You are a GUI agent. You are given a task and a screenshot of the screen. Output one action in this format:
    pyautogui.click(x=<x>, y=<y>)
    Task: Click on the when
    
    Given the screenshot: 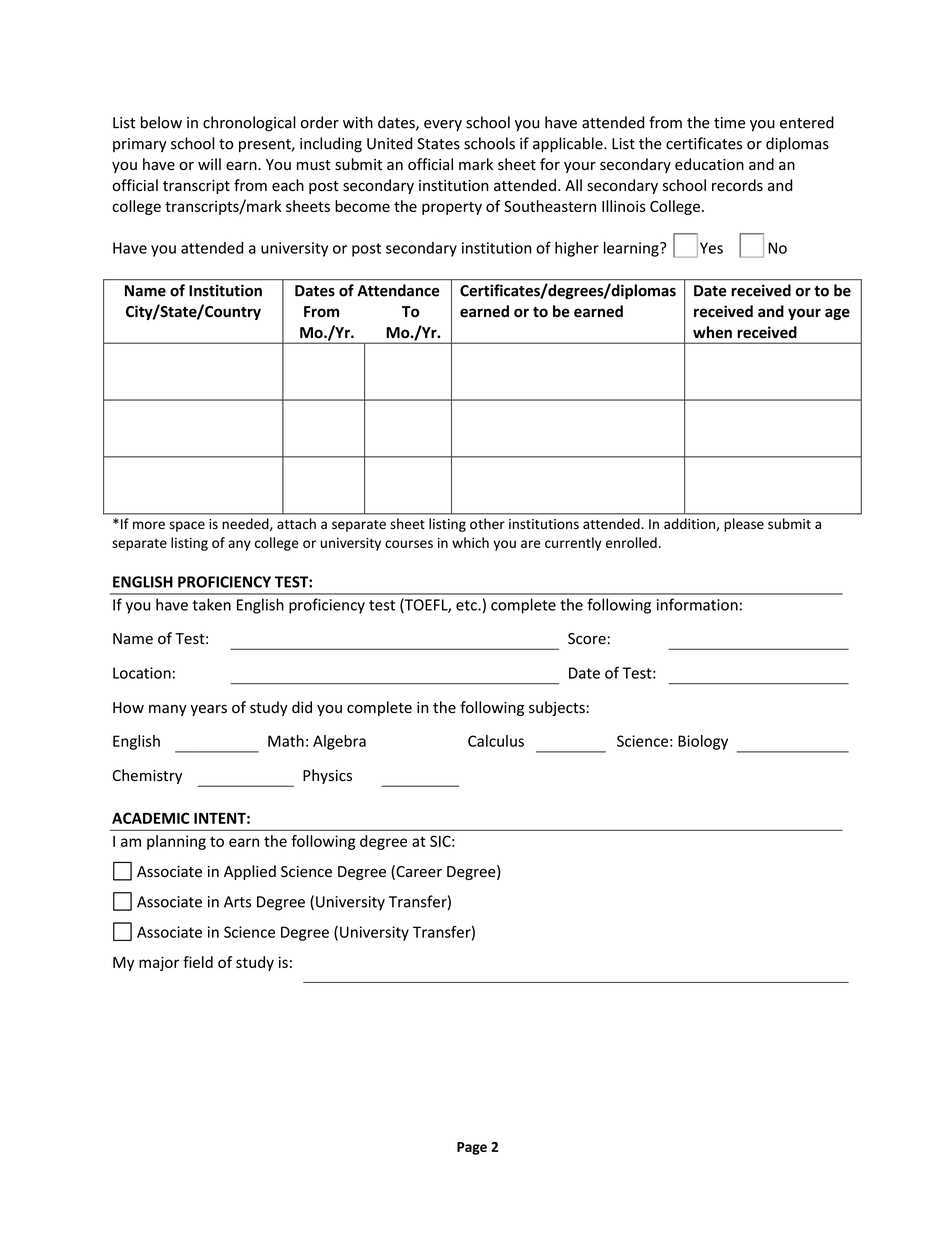 What is the action you would take?
    pyautogui.click(x=712, y=332)
